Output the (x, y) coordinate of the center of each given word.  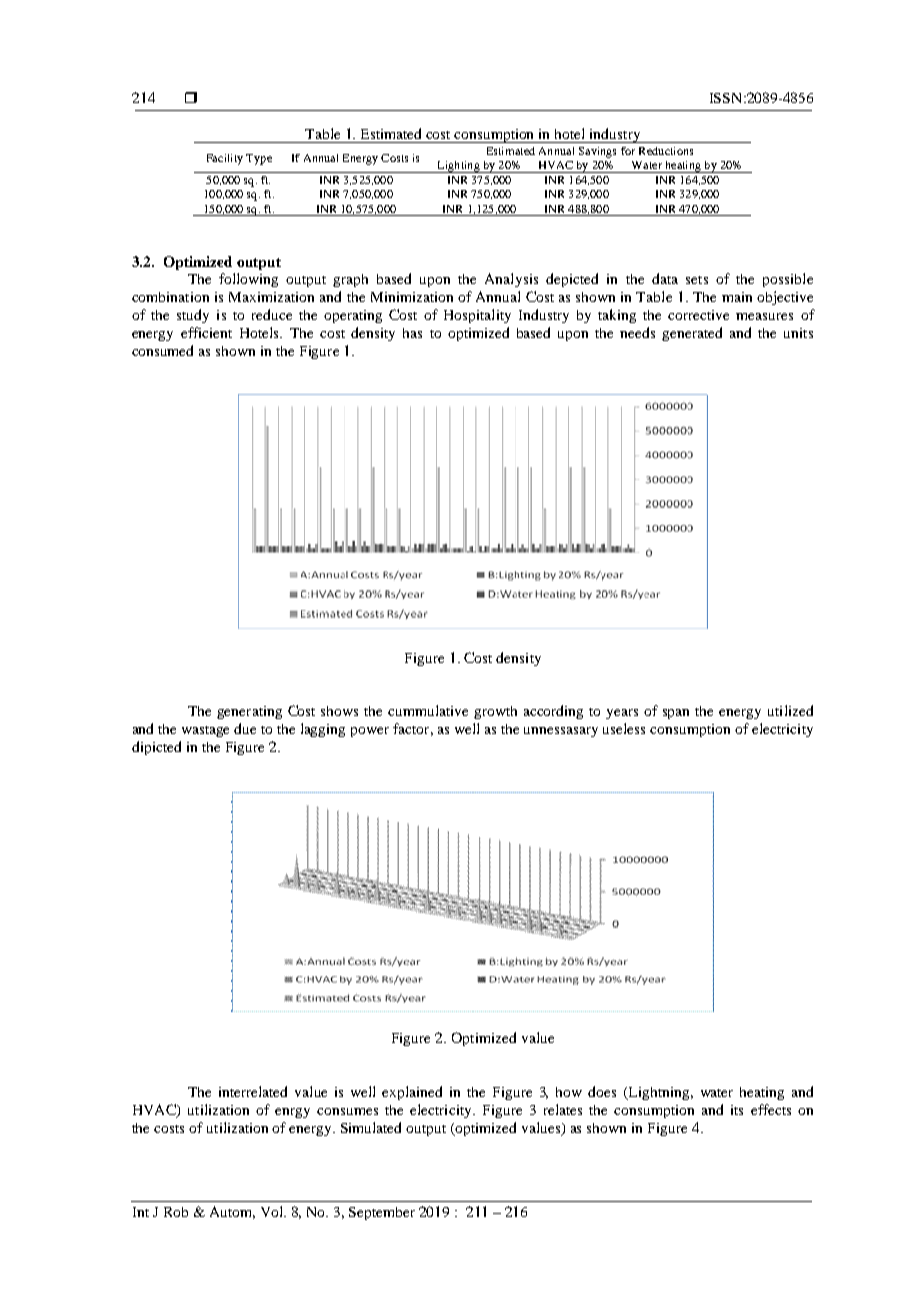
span (676, 714)
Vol (273, 1211)
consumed (162, 350)
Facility (225, 159)
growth (495, 712)
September (382, 1213)
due (245, 728)
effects (771, 1109)
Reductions (666, 151)
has (412, 333)
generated (692, 334)
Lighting (458, 167)
